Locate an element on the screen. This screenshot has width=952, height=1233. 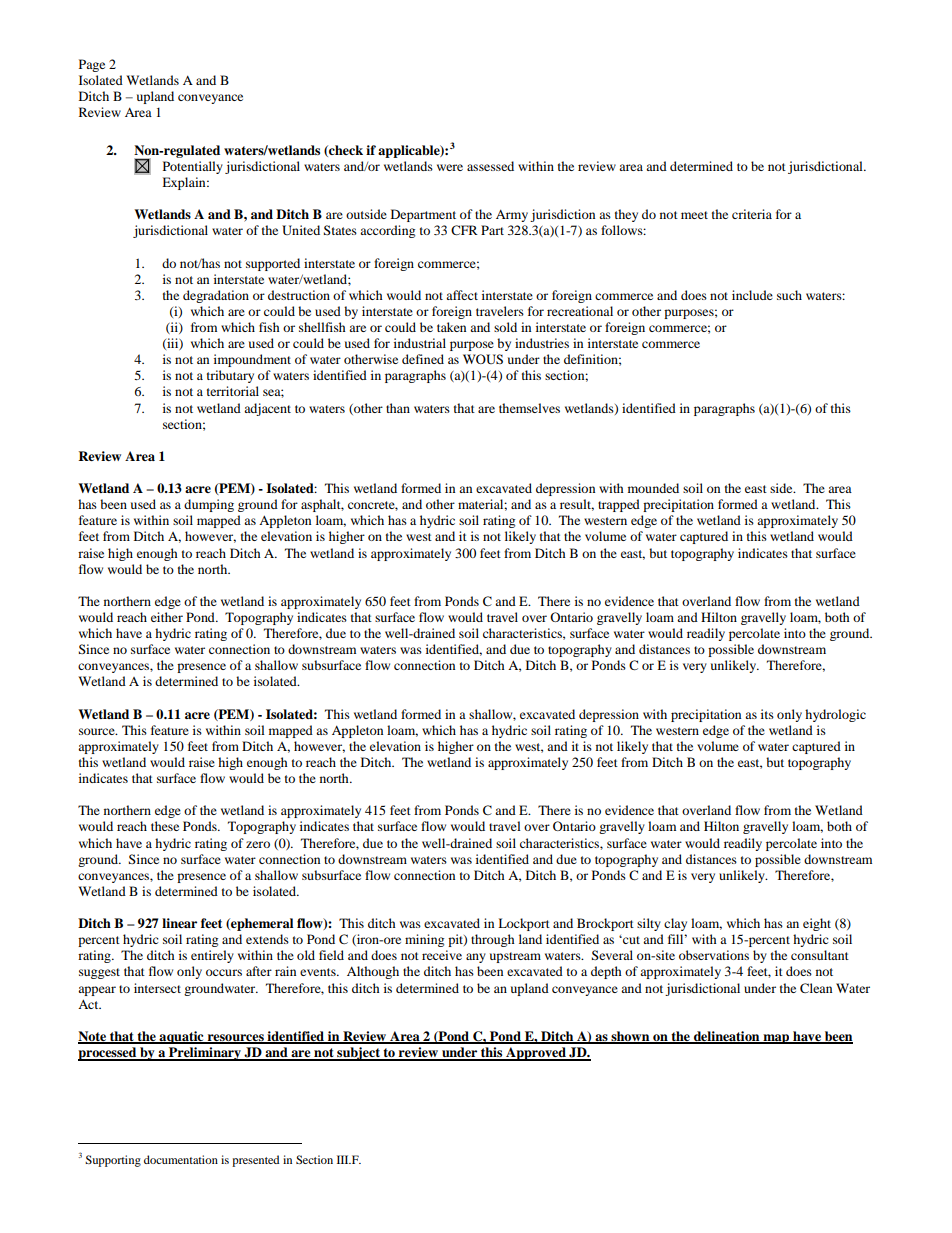
eight is located at coordinates (817, 924).
